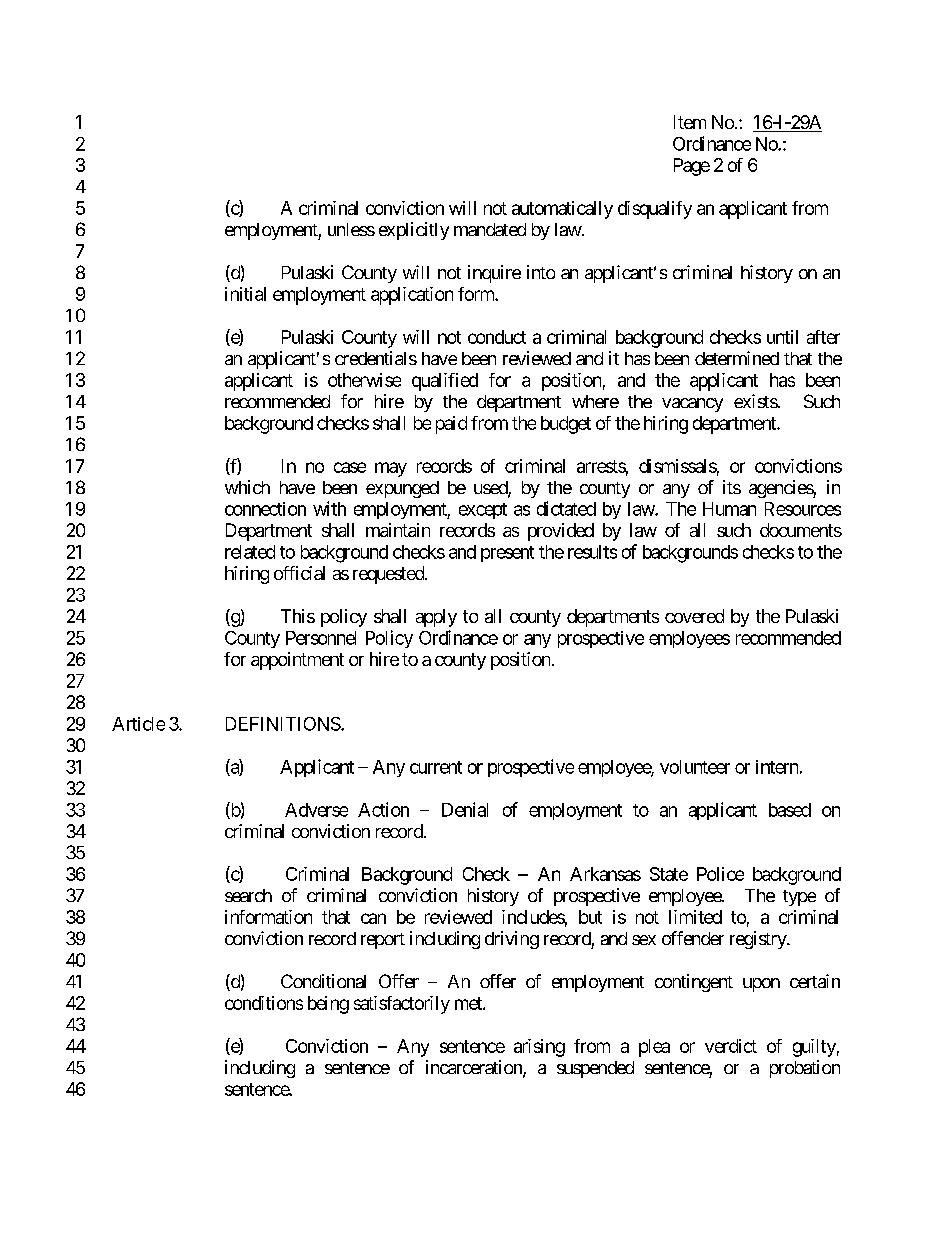 The height and width of the screenshot is (1233, 952). What do you see at coordinates (490, 229) in the screenshot?
I see `mandated` at bounding box center [490, 229].
